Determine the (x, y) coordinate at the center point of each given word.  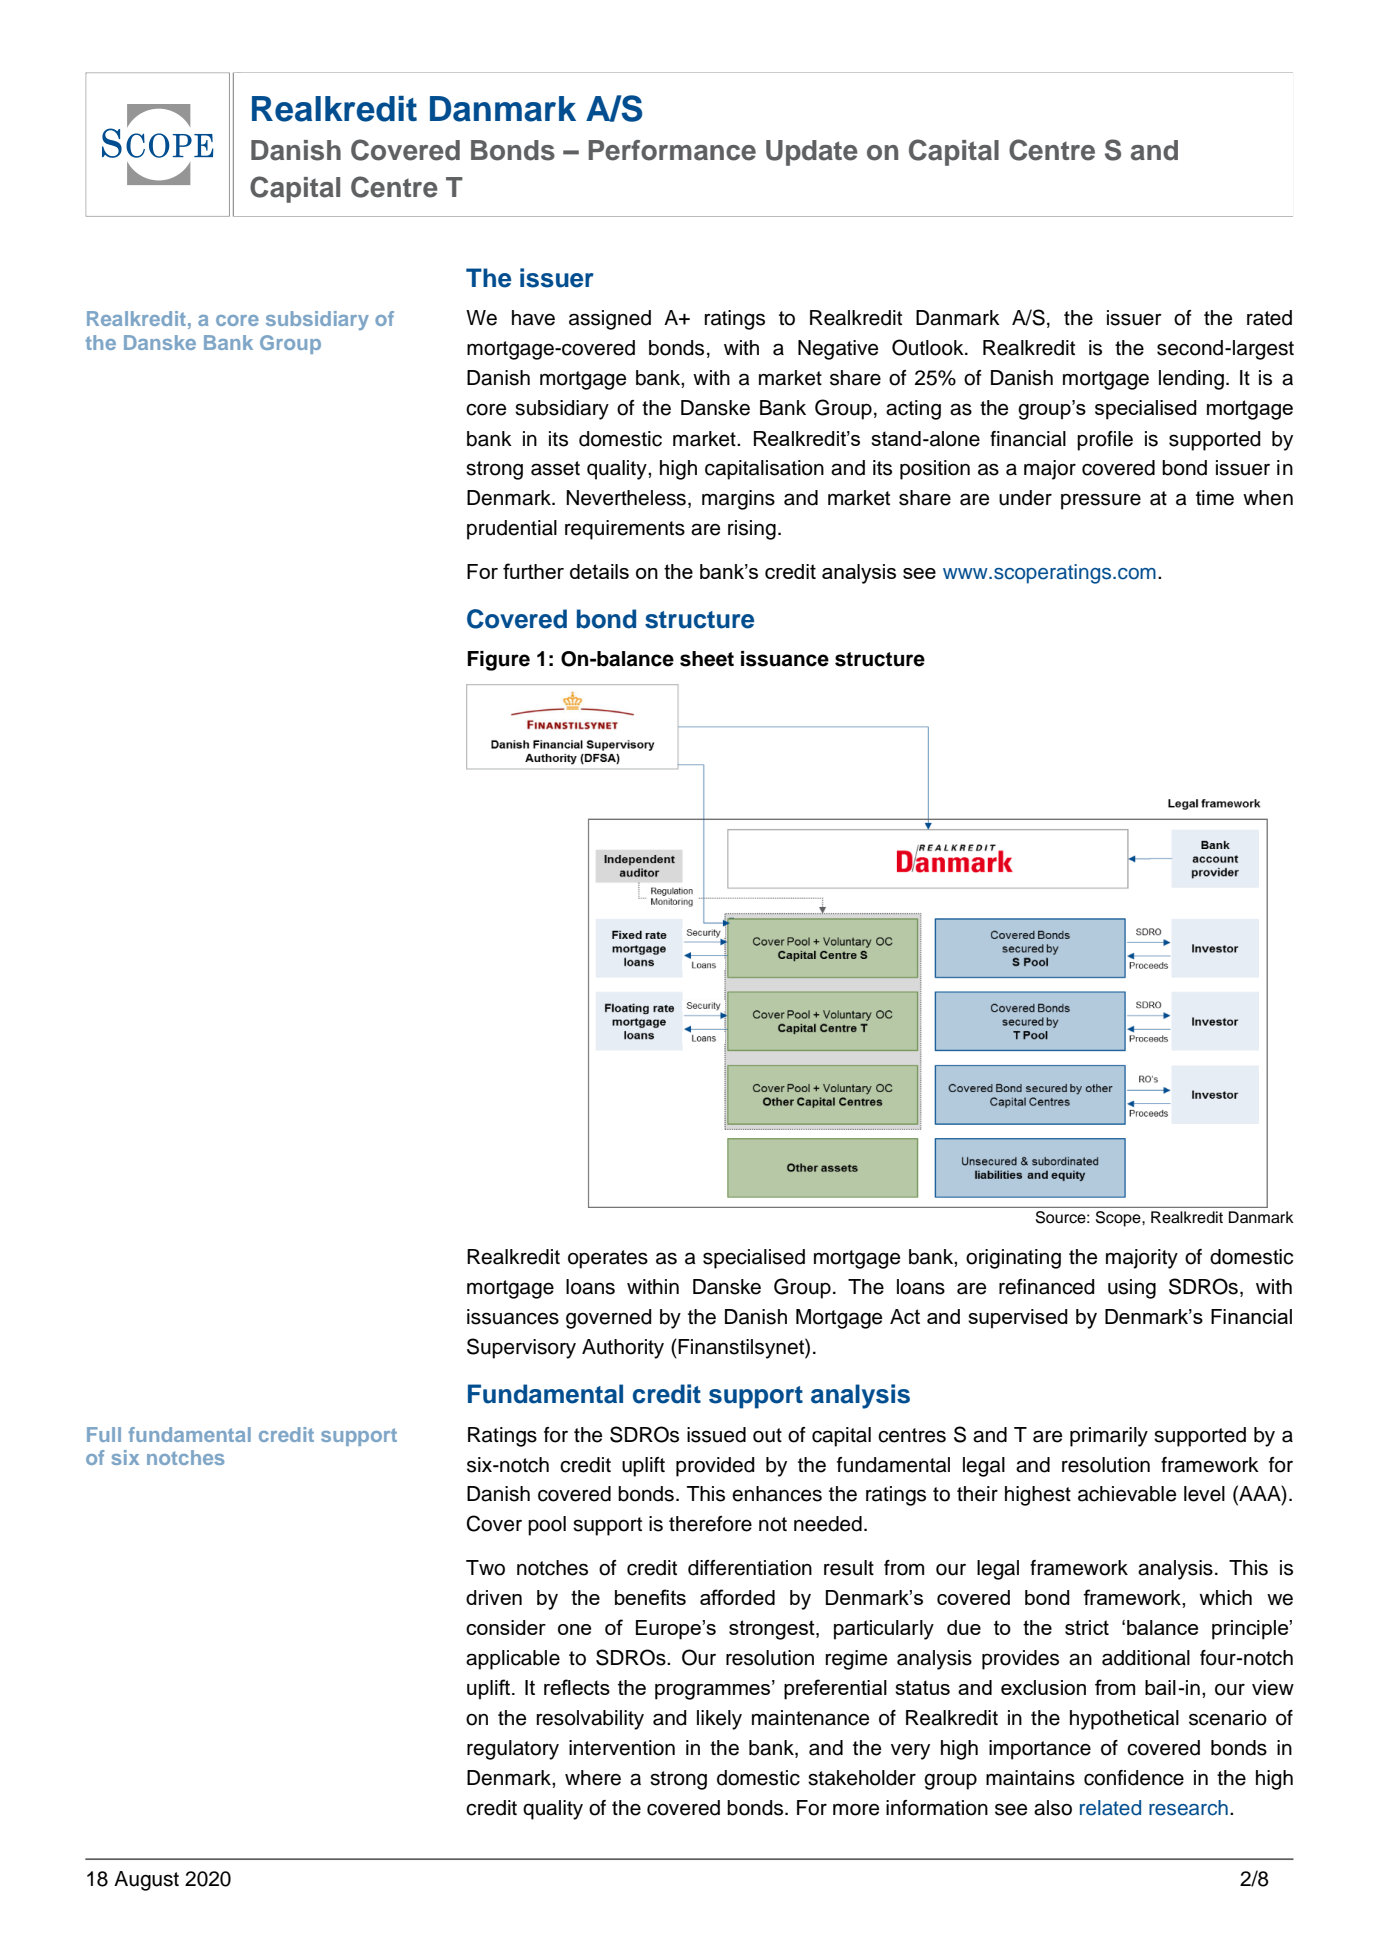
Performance (672, 150)
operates (608, 1259)
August (146, 1881)
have (533, 318)
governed (609, 1319)
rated (1269, 318)
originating (1013, 1259)
